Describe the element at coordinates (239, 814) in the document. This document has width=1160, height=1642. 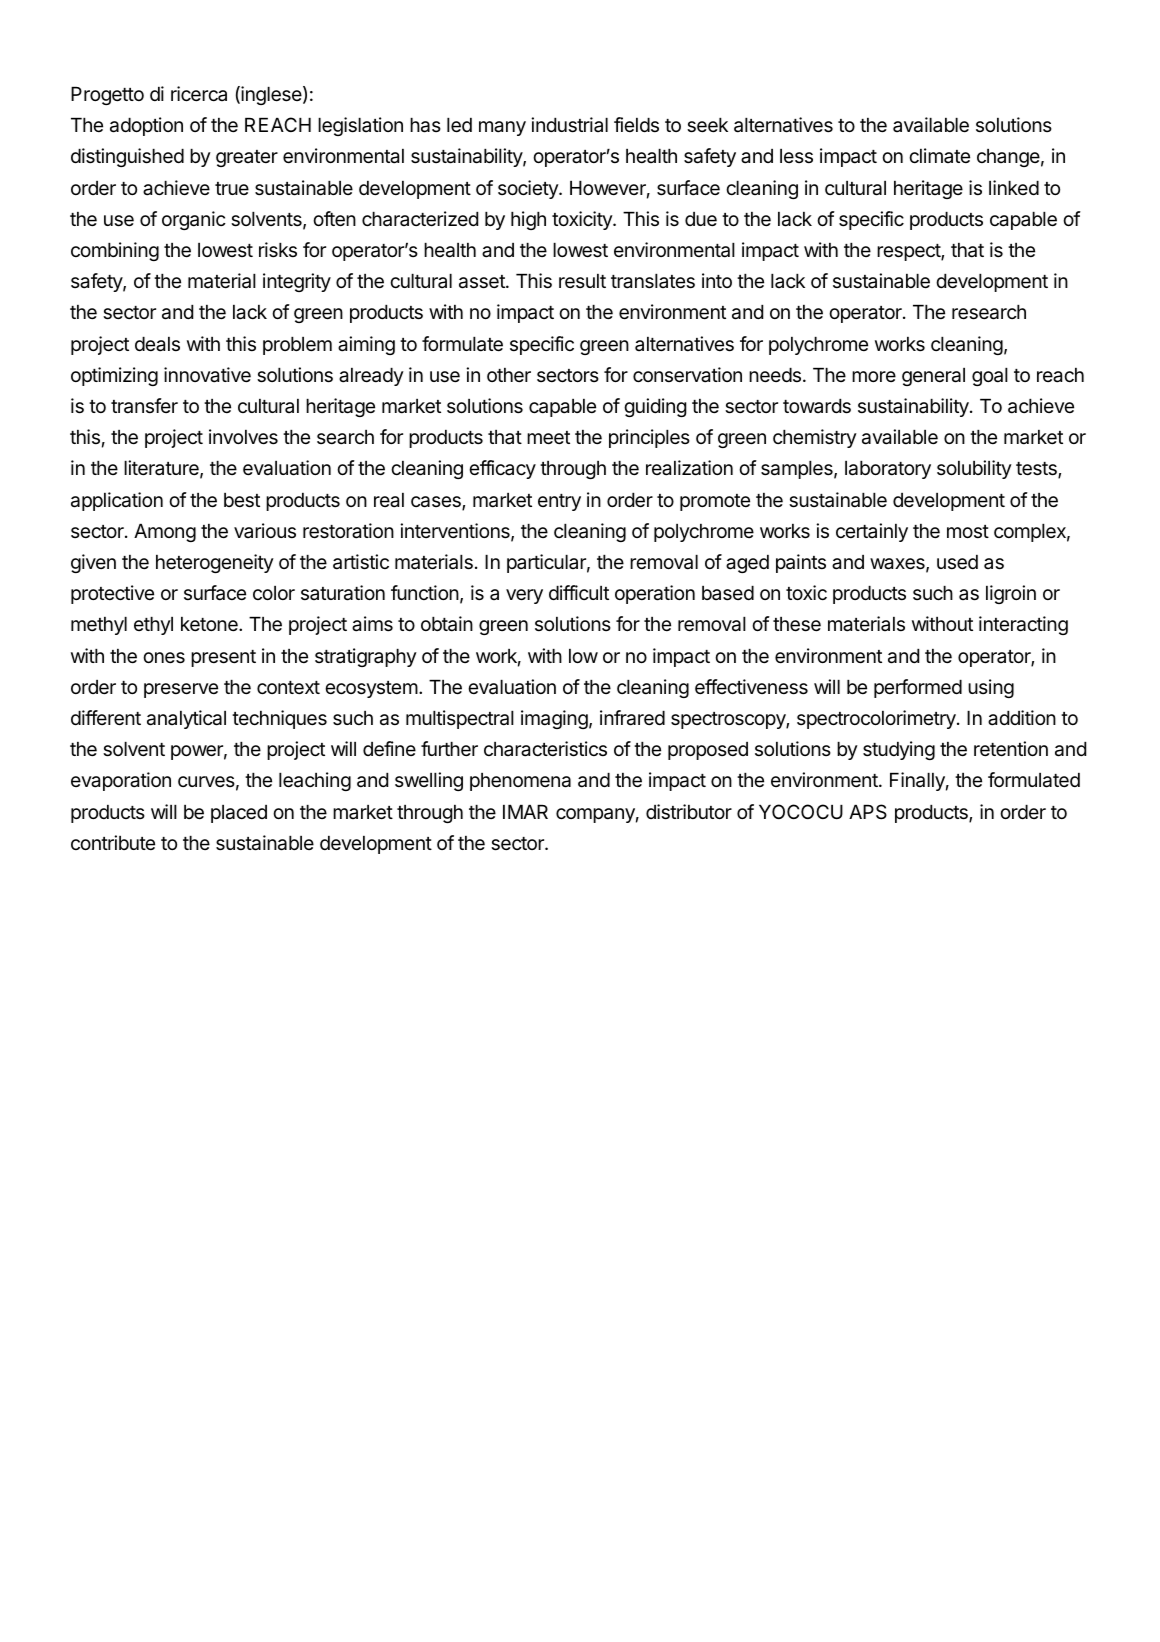
I see `placed` at that location.
